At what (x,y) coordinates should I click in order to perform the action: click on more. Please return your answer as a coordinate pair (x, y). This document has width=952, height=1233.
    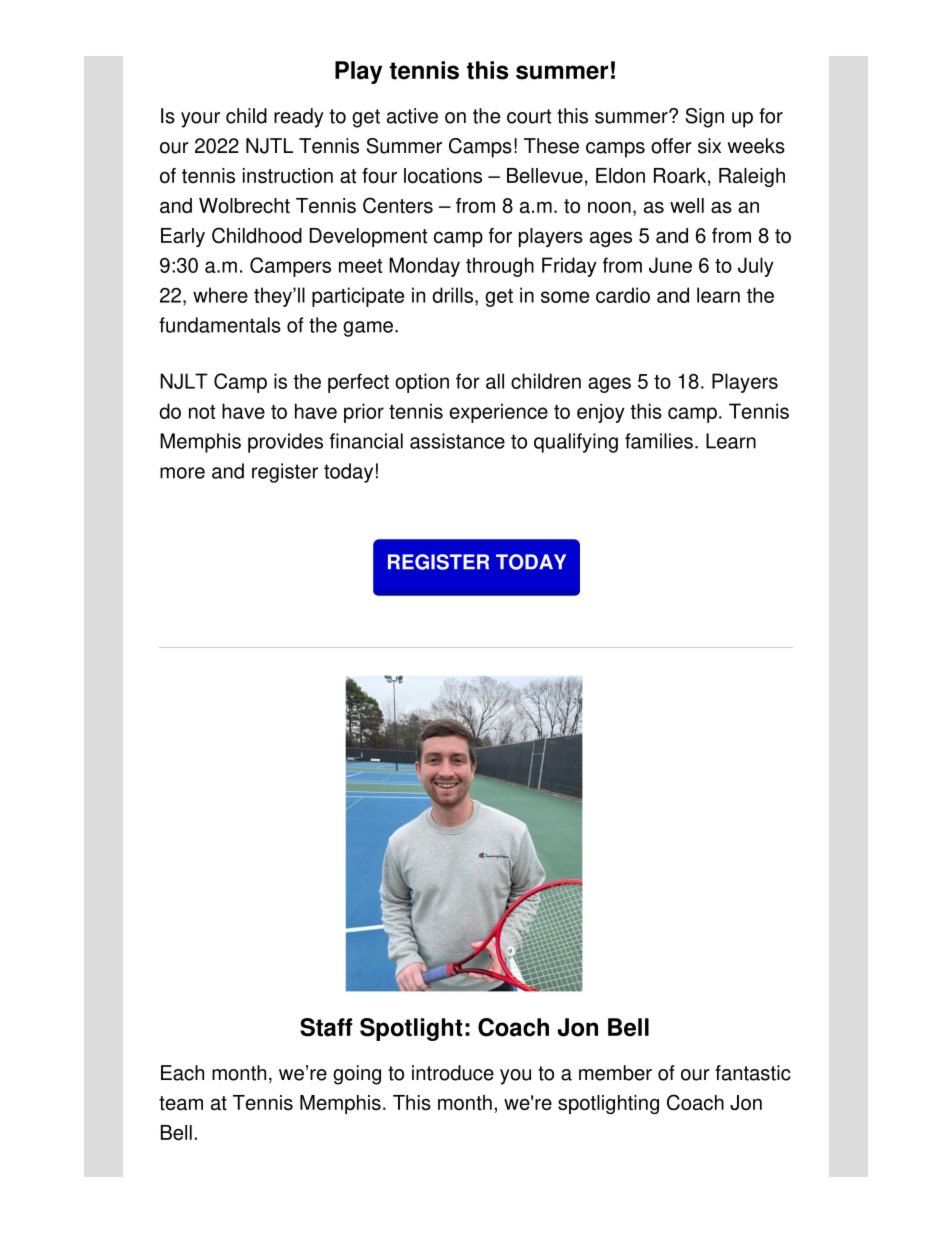
    Looking at the image, I should click on (182, 473).
